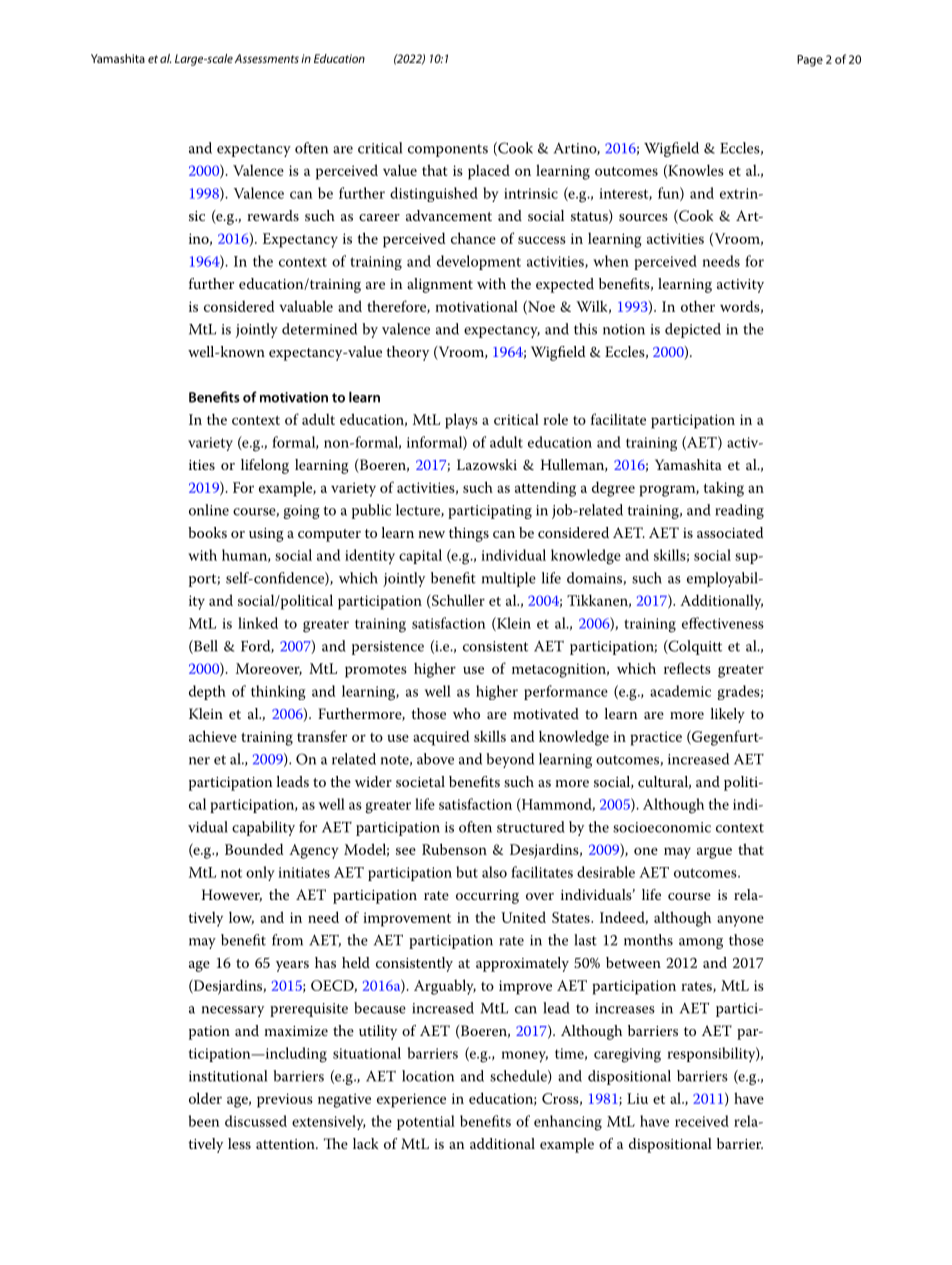  What do you see at coordinates (448, 150) in the screenshot?
I see `components` at bounding box center [448, 150].
